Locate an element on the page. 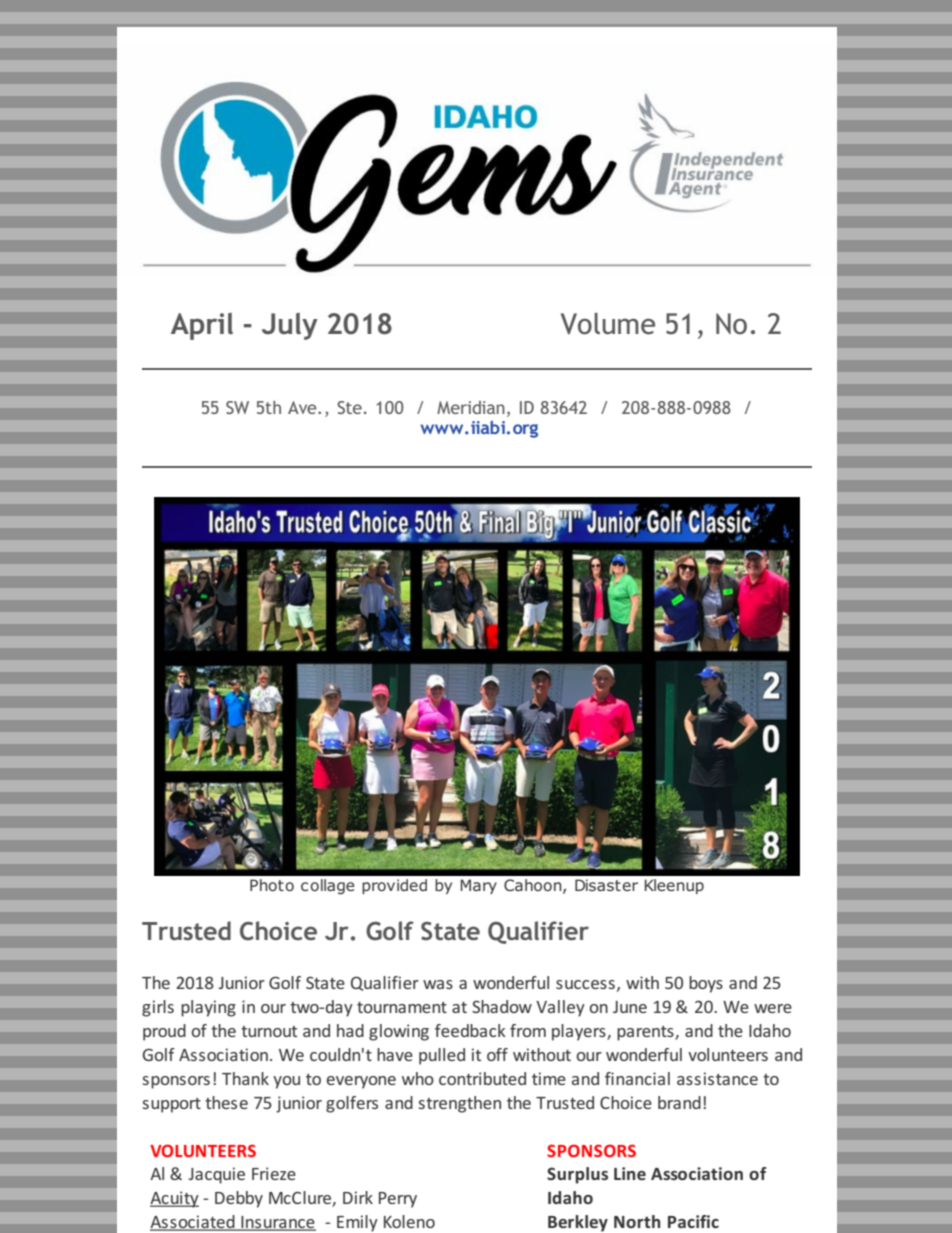 This document has width=952, height=1233. Photo is located at coordinates (272, 885).
